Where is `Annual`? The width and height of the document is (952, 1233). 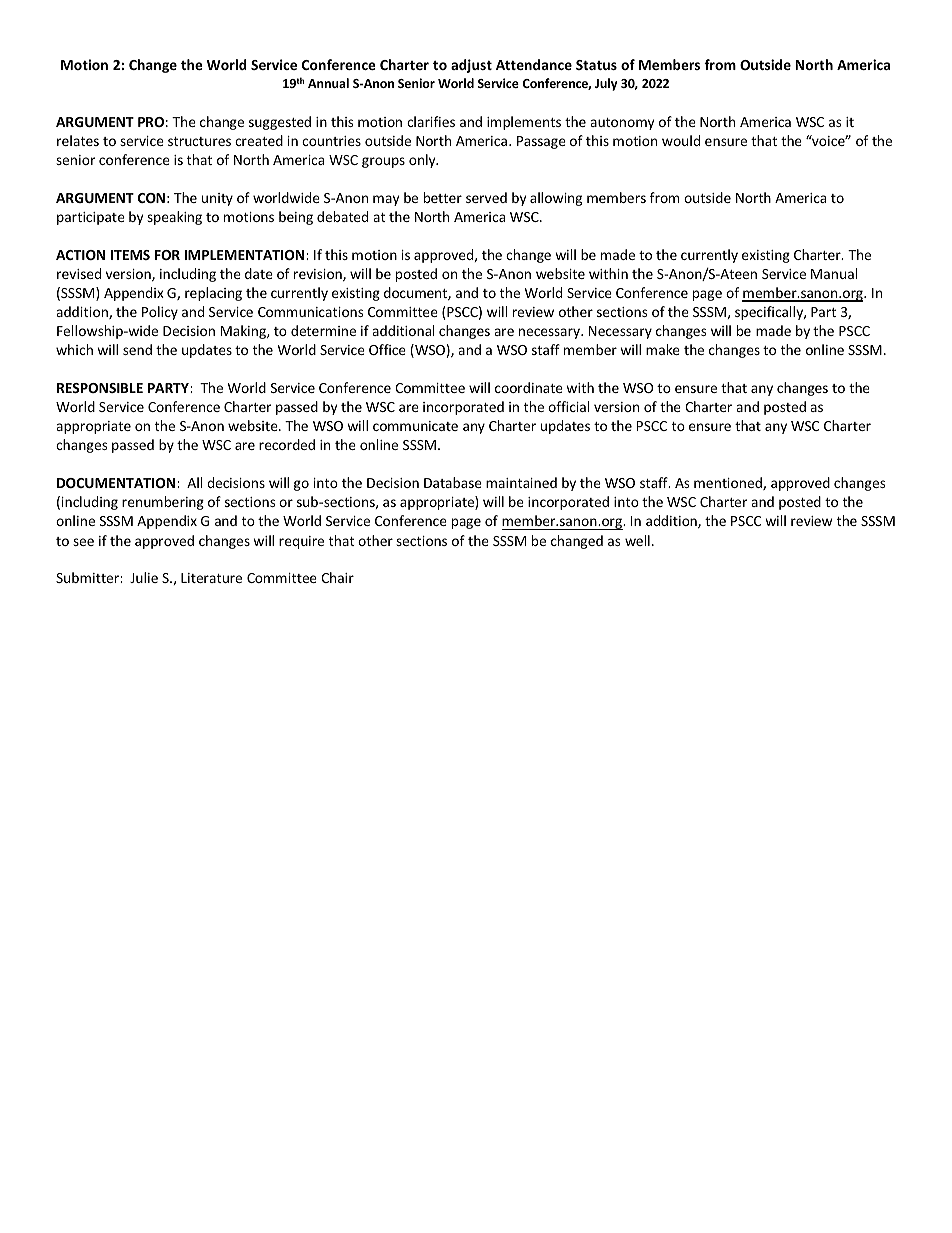 Annual is located at coordinates (328, 83).
